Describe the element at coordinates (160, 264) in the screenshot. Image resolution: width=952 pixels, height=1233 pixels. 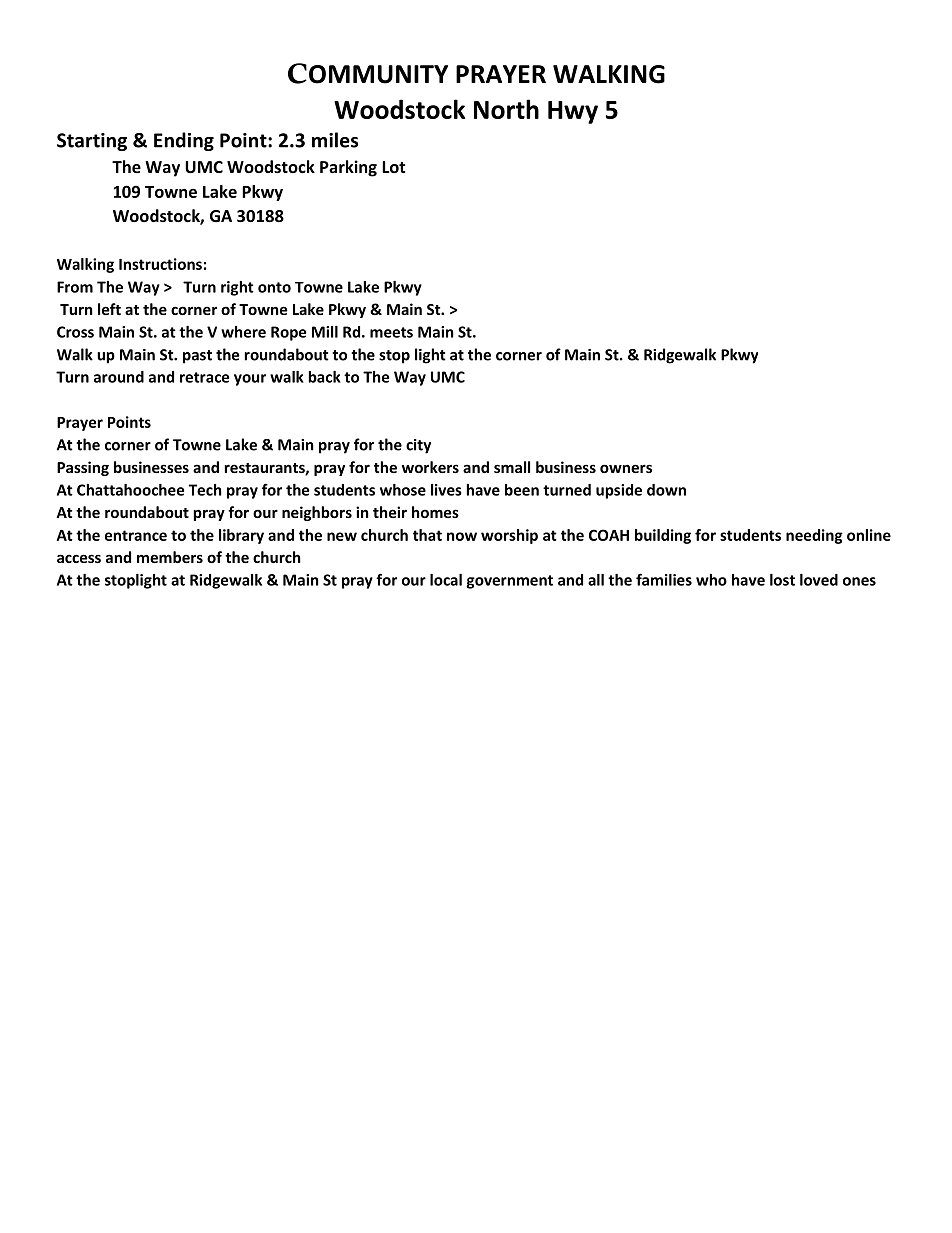
I see `Instructions` at that location.
